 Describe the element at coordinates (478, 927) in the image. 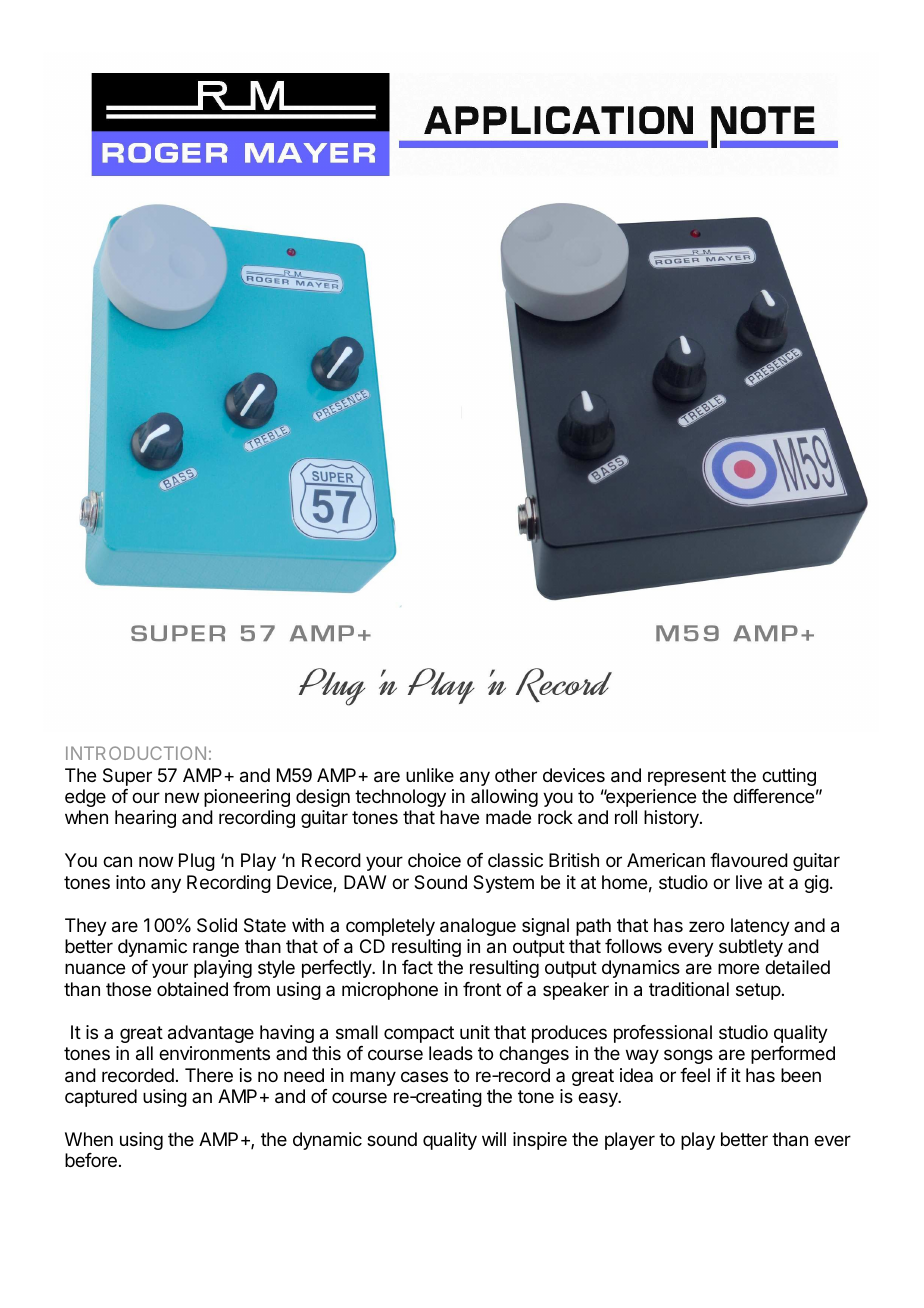

I see `analogue` at that location.
